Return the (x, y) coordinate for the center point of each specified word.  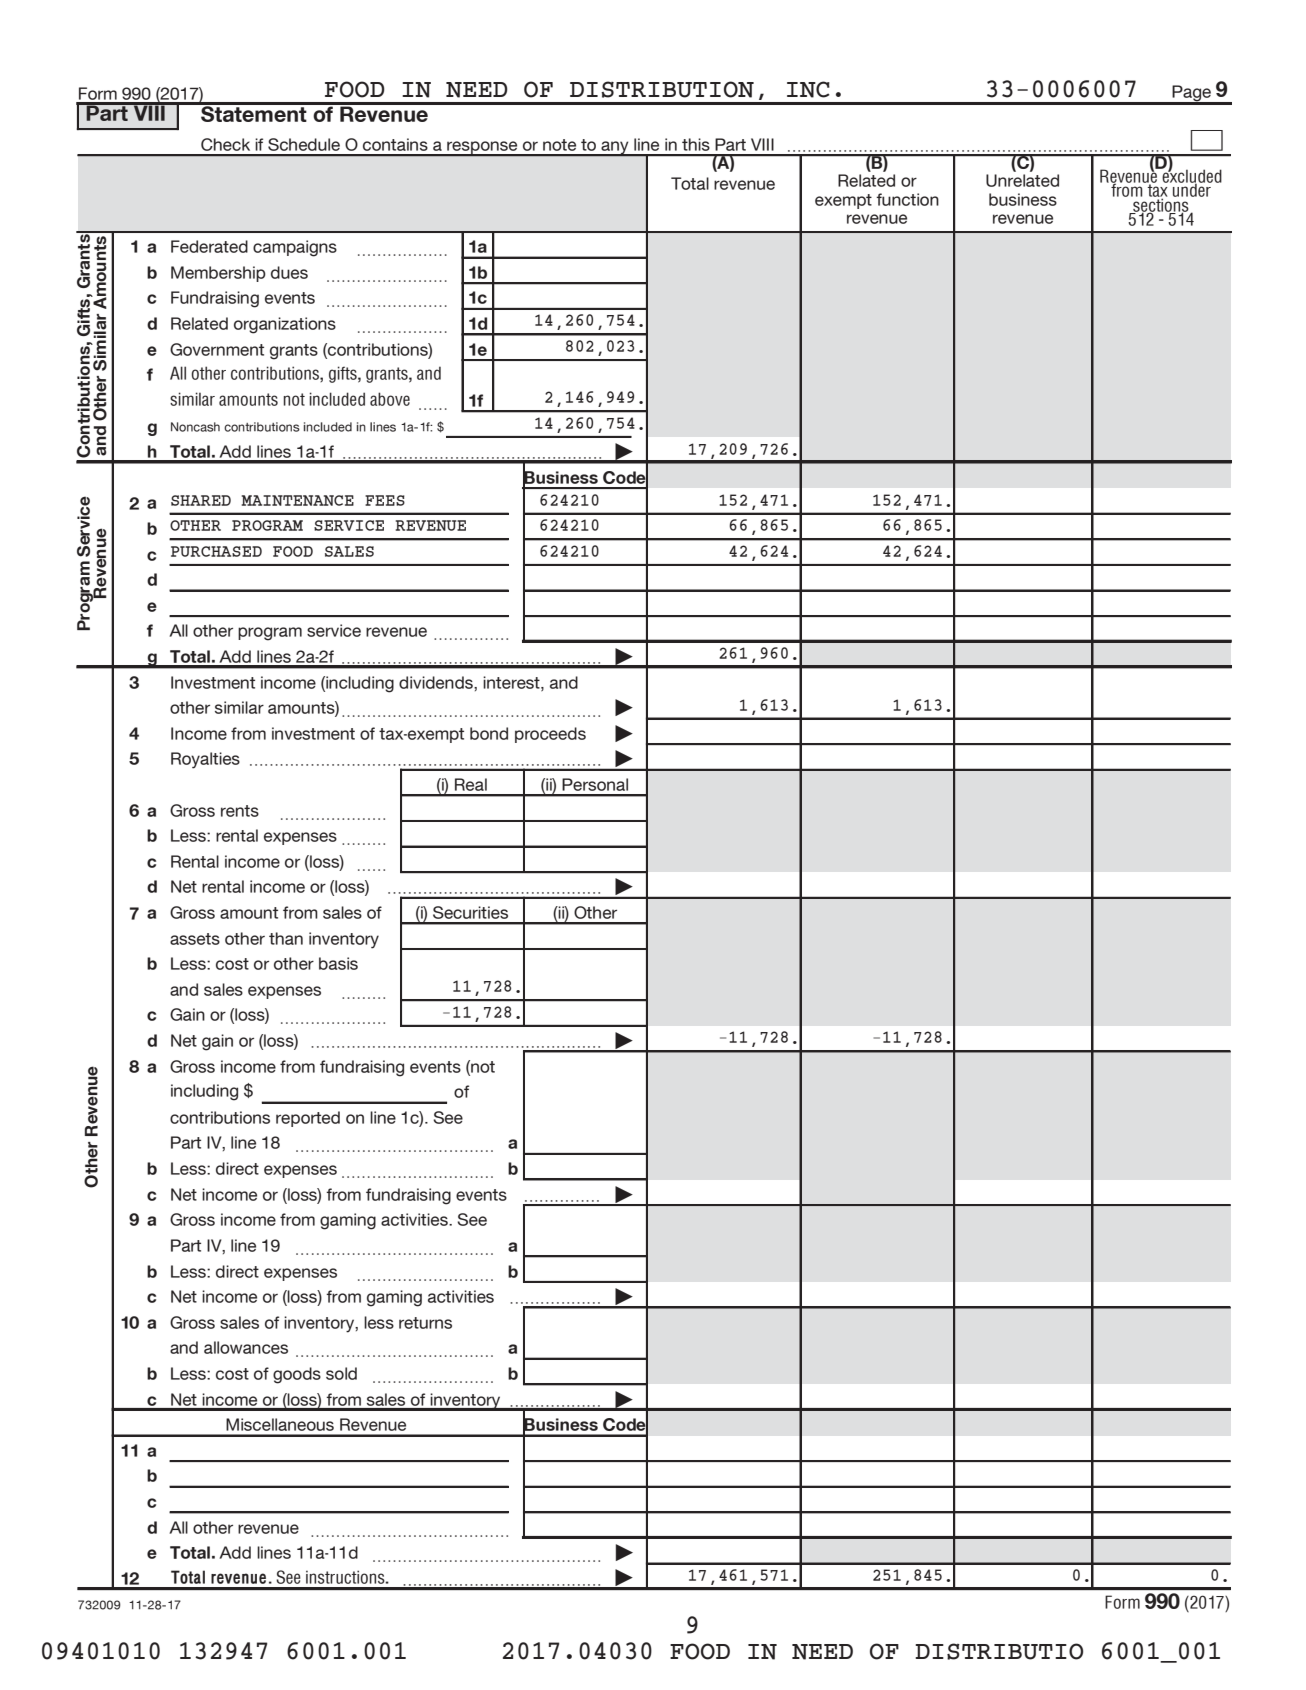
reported (308, 1119)
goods (297, 1375)
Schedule (304, 144)
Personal (595, 784)
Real (471, 784)
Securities (470, 912)
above (390, 399)
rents (240, 811)
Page (1191, 94)
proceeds (550, 735)
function (907, 199)
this (696, 144)
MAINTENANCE (298, 500)
